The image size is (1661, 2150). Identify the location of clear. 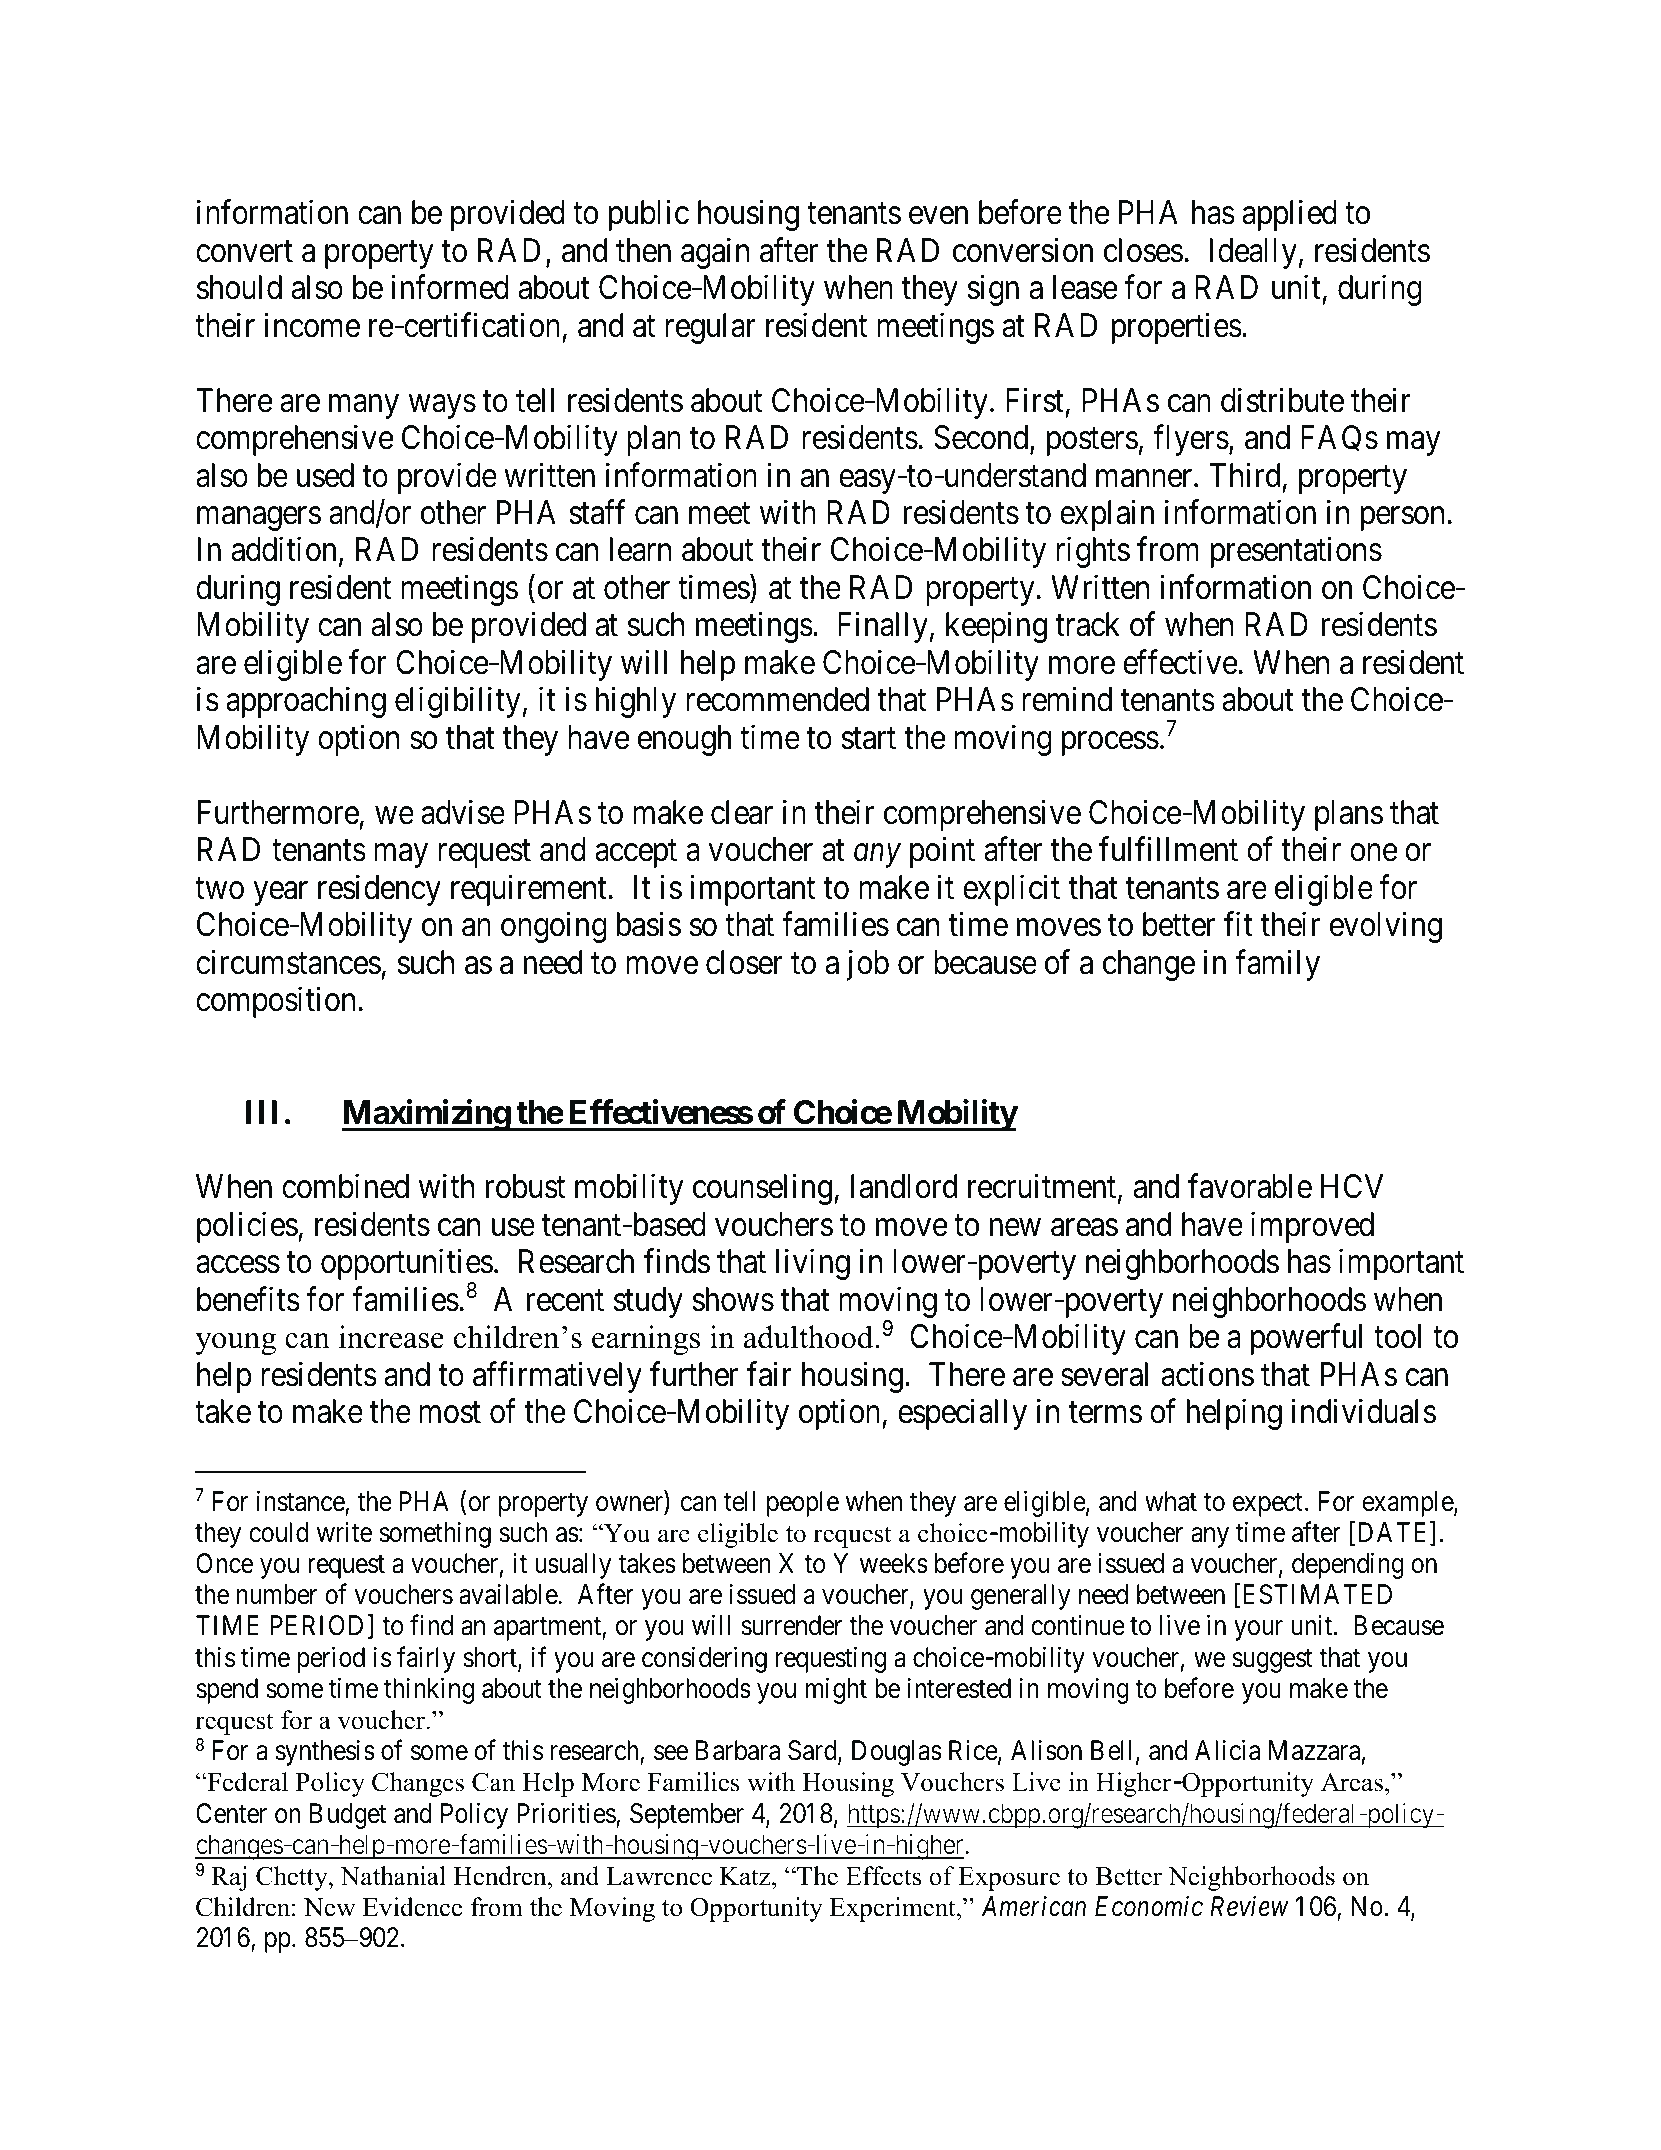
(742, 812).
